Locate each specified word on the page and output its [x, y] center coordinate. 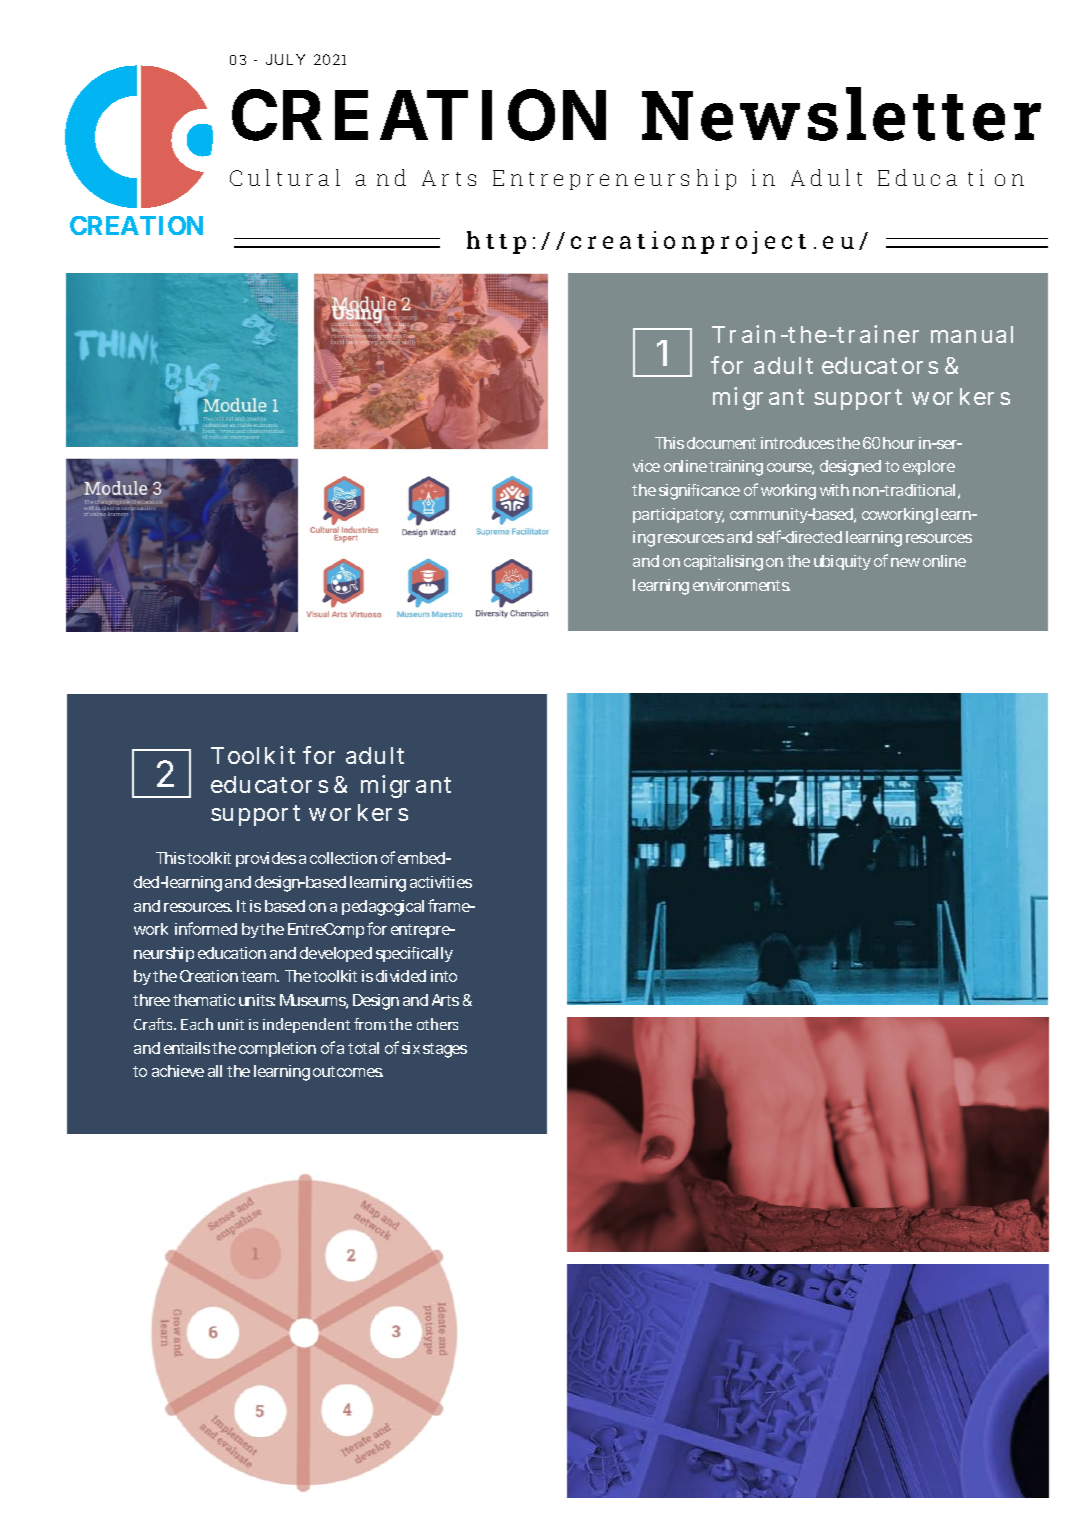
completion [277, 1049]
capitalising [723, 563]
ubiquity [842, 562]
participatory [678, 515]
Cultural [285, 177]
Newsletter [841, 114]
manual [972, 334]
